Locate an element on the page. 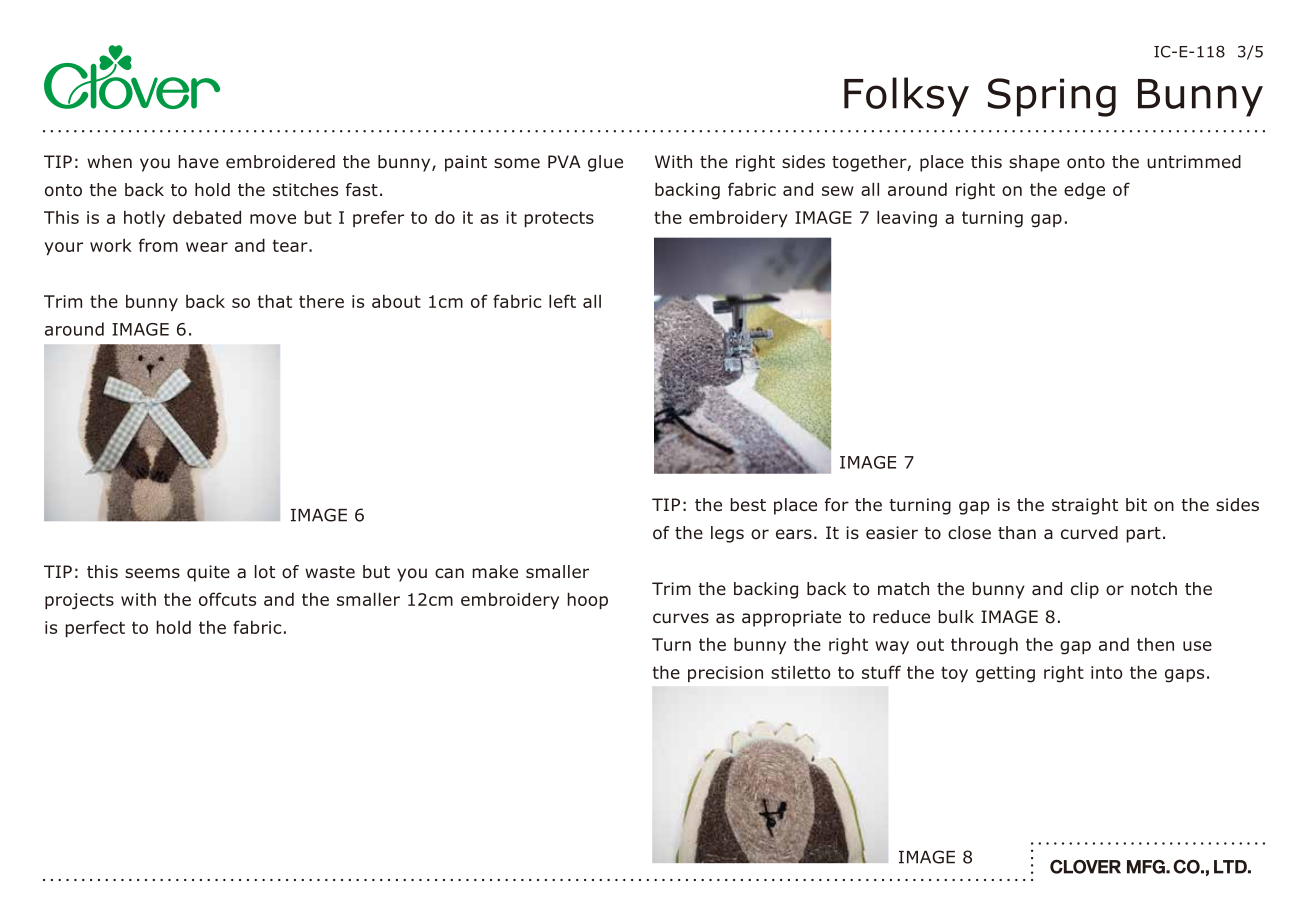  leaving is located at coordinates (907, 219).
